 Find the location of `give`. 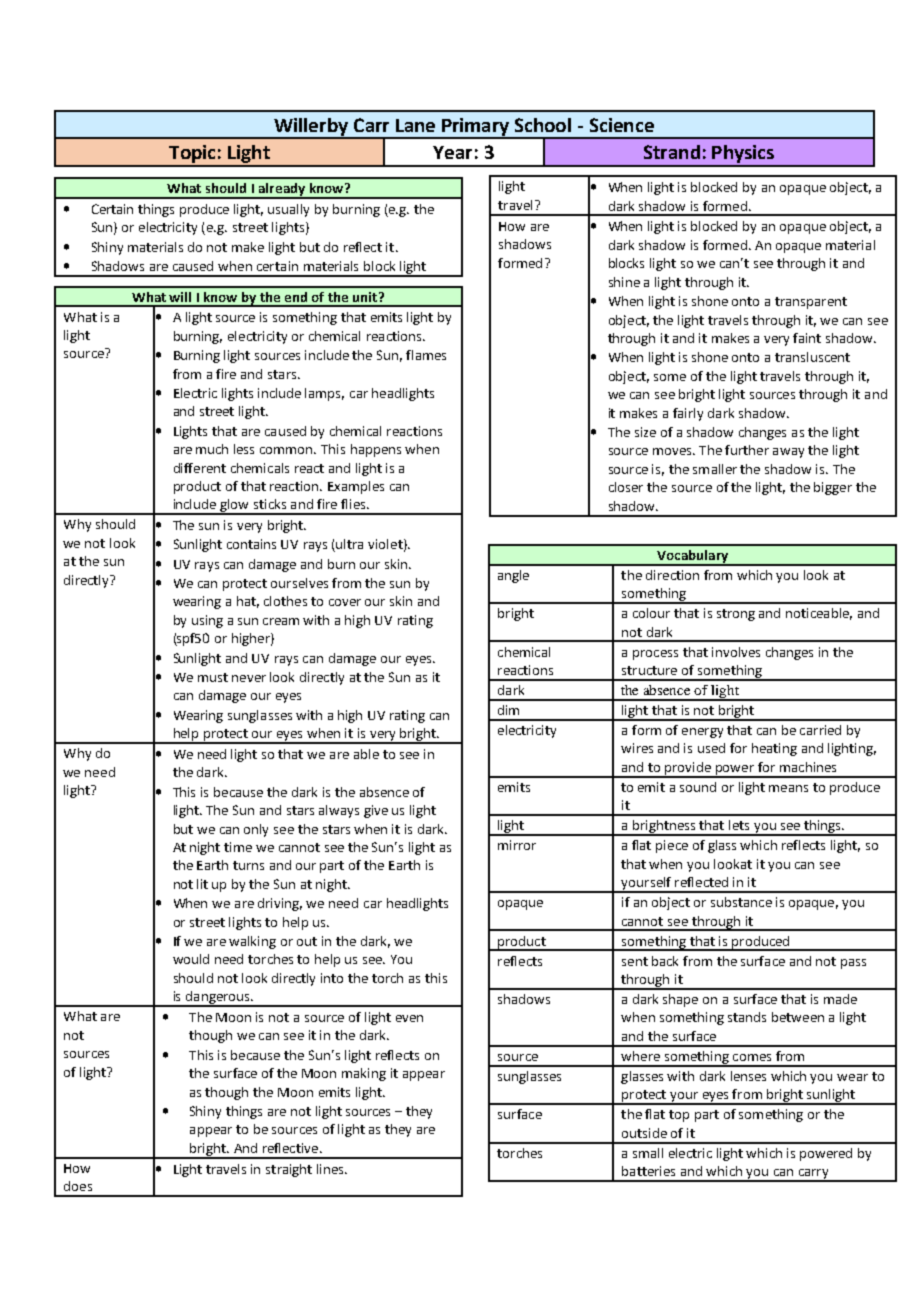

give is located at coordinates (376, 811).
